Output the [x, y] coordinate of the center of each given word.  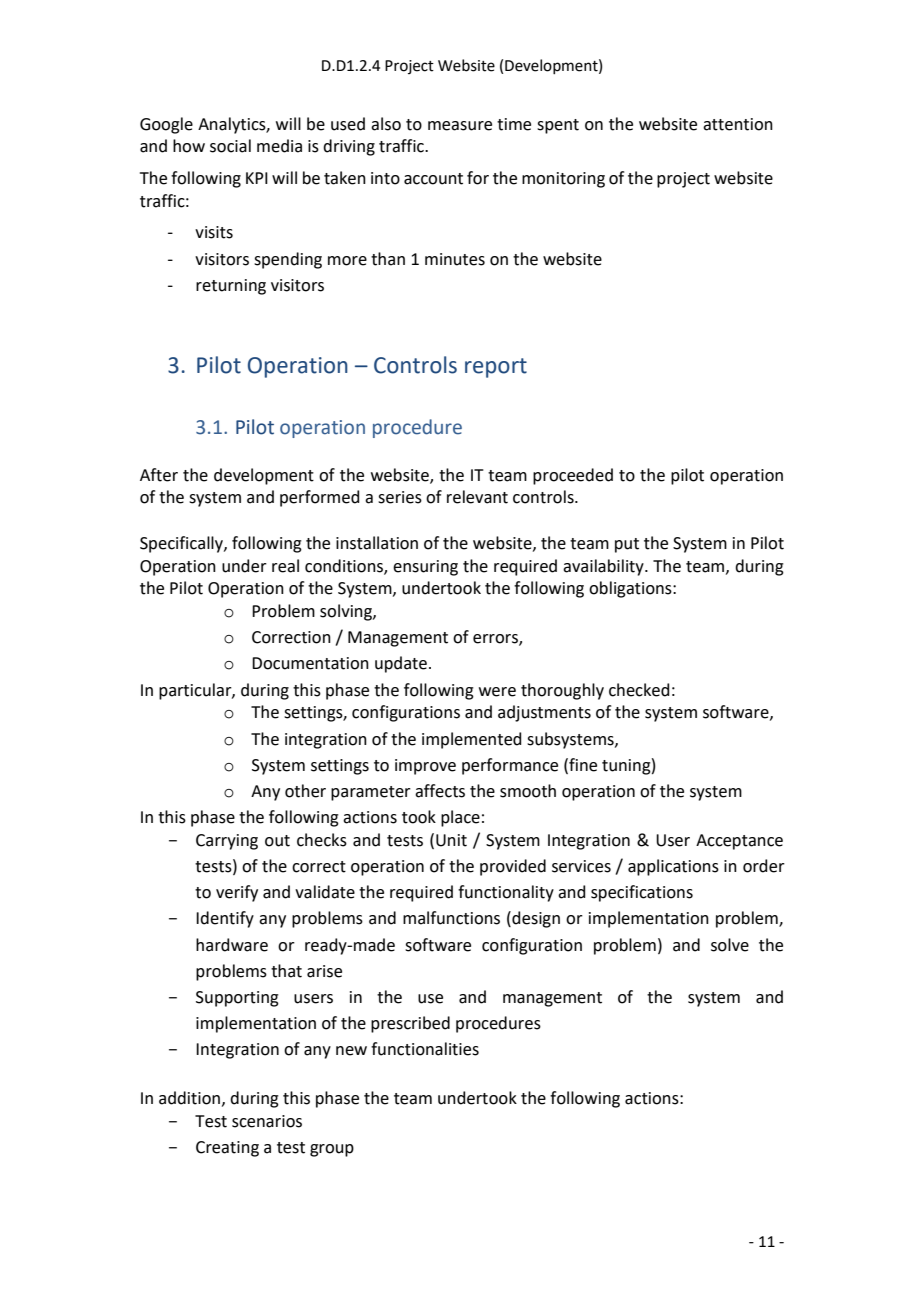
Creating [227, 1149]
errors [496, 640]
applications [673, 867]
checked [639, 690]
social [230, 146]
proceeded [573, 476]
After [159, 475]
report [496, 368]
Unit [451, 840]
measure [460, 126]
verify [237, 893]
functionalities [425, 1049]
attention [738, 124]
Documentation [310, 663]
